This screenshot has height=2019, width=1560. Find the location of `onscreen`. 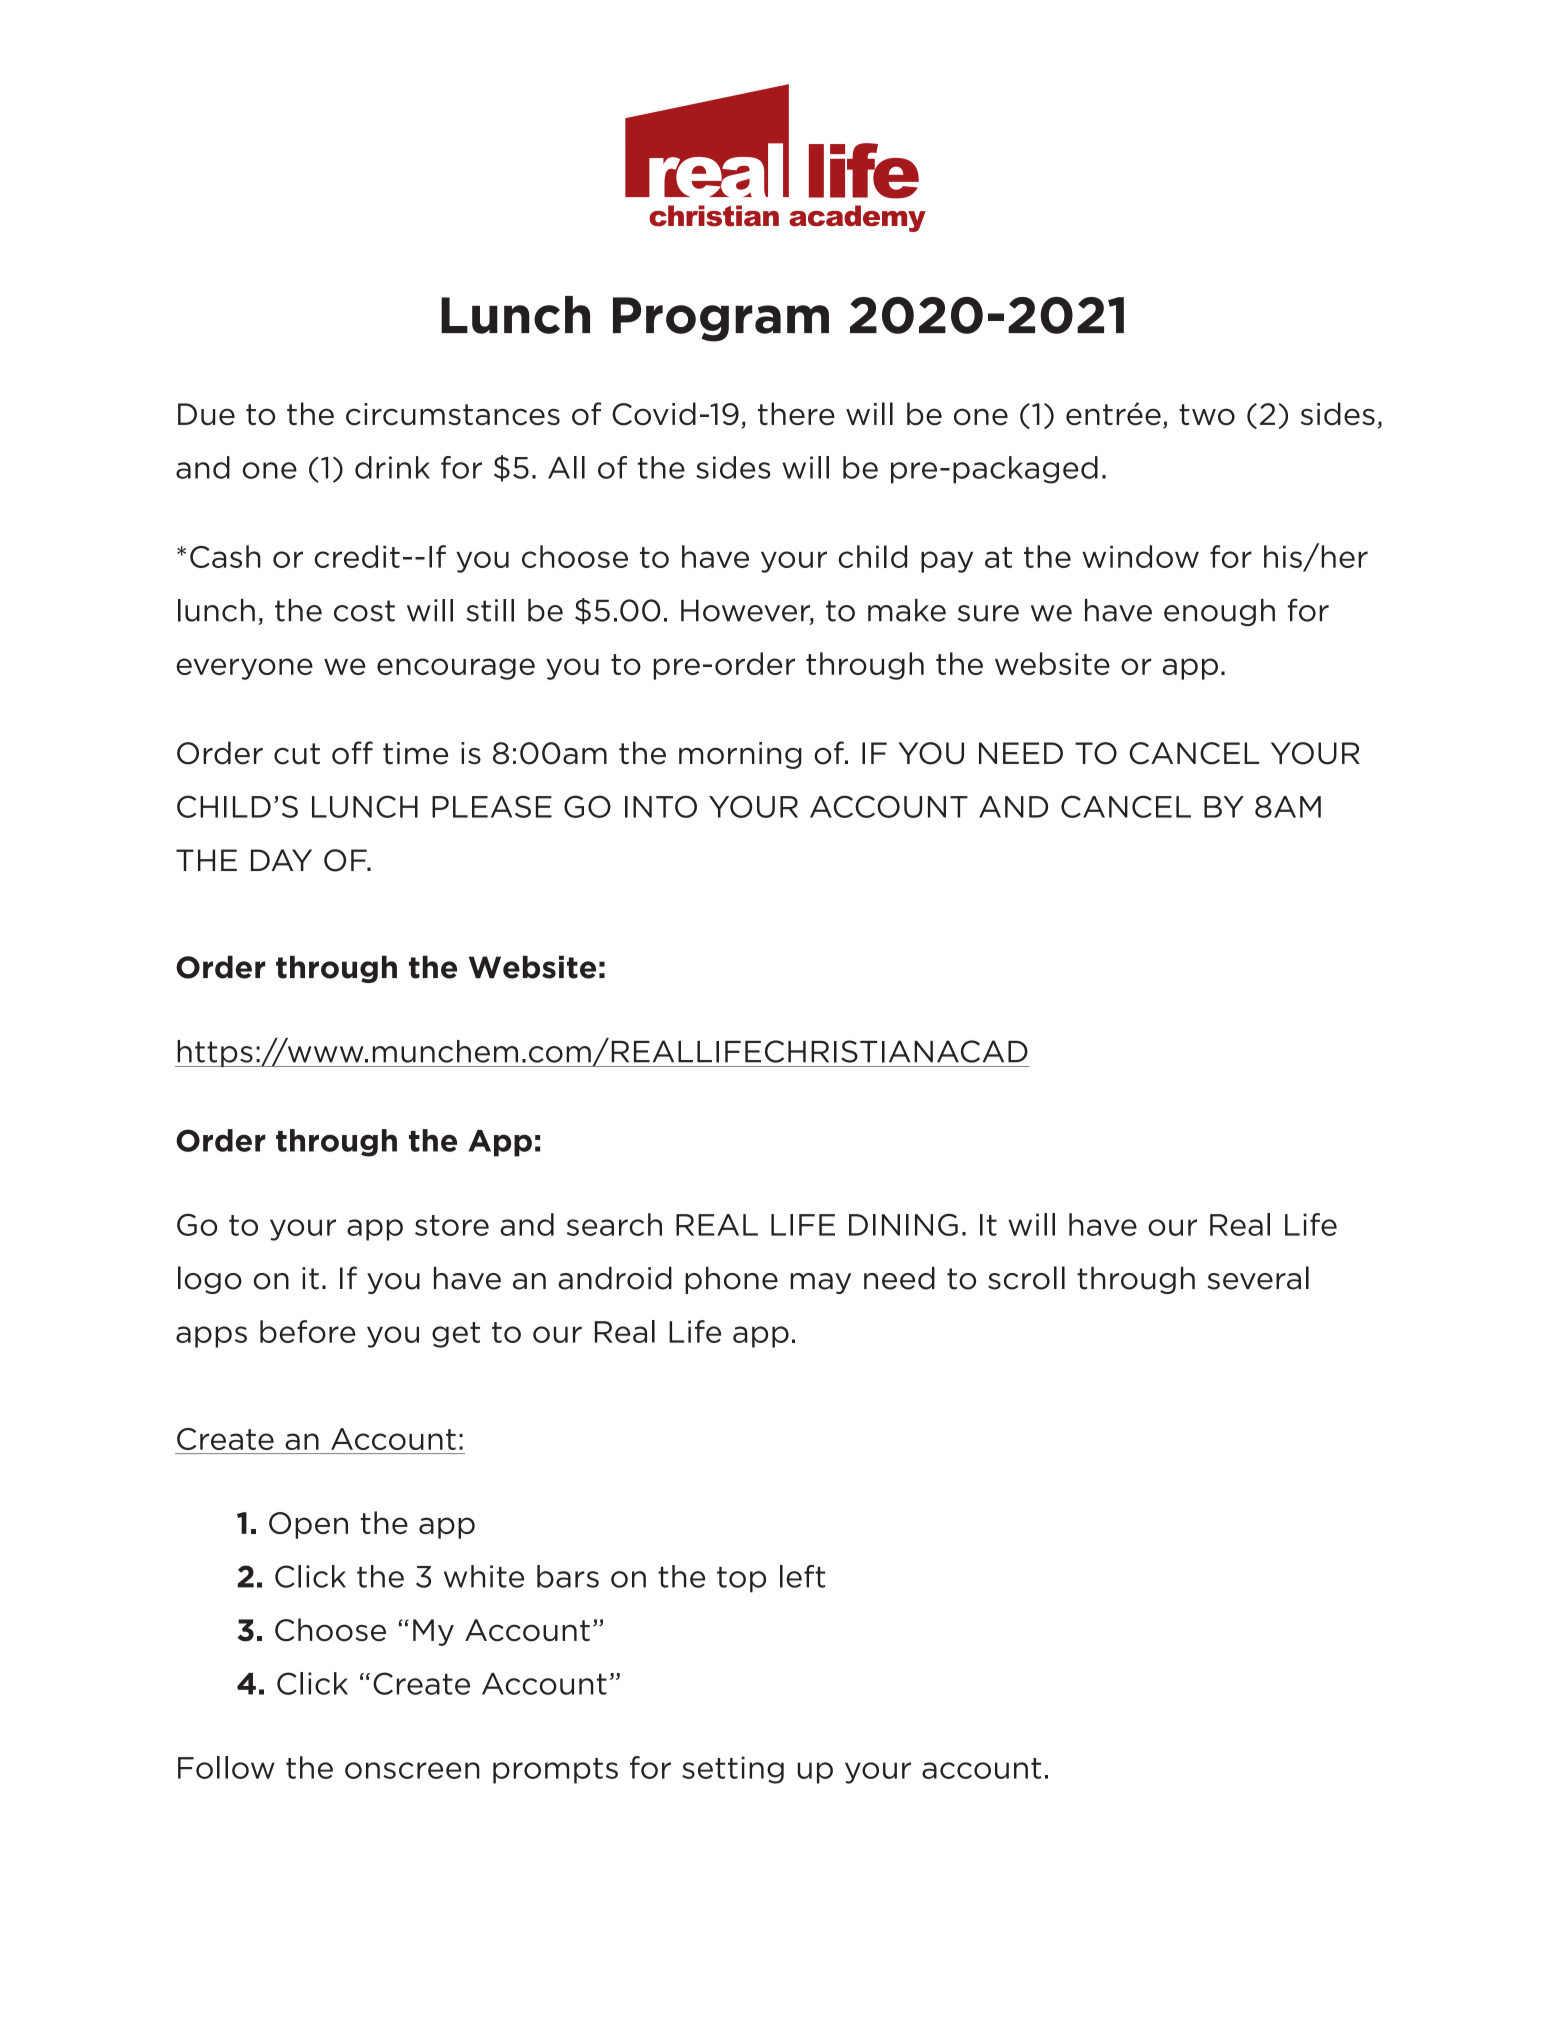

onscreen is located at coordinates (412, 1770).
